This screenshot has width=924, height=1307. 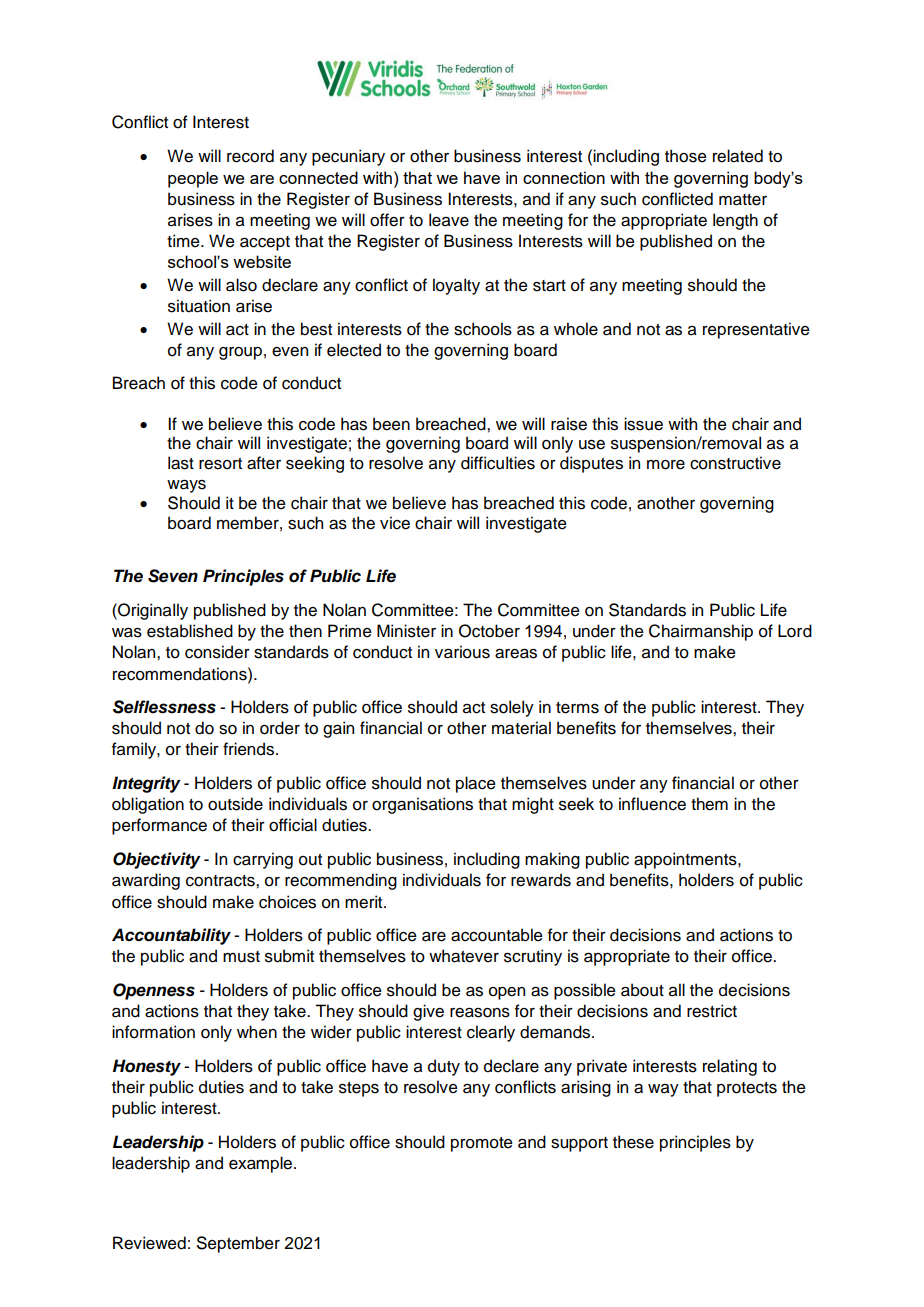 What do you see at coordinates (735, 463) in the screenshot?
I see `constructive` at bounding box center [735, 463].
